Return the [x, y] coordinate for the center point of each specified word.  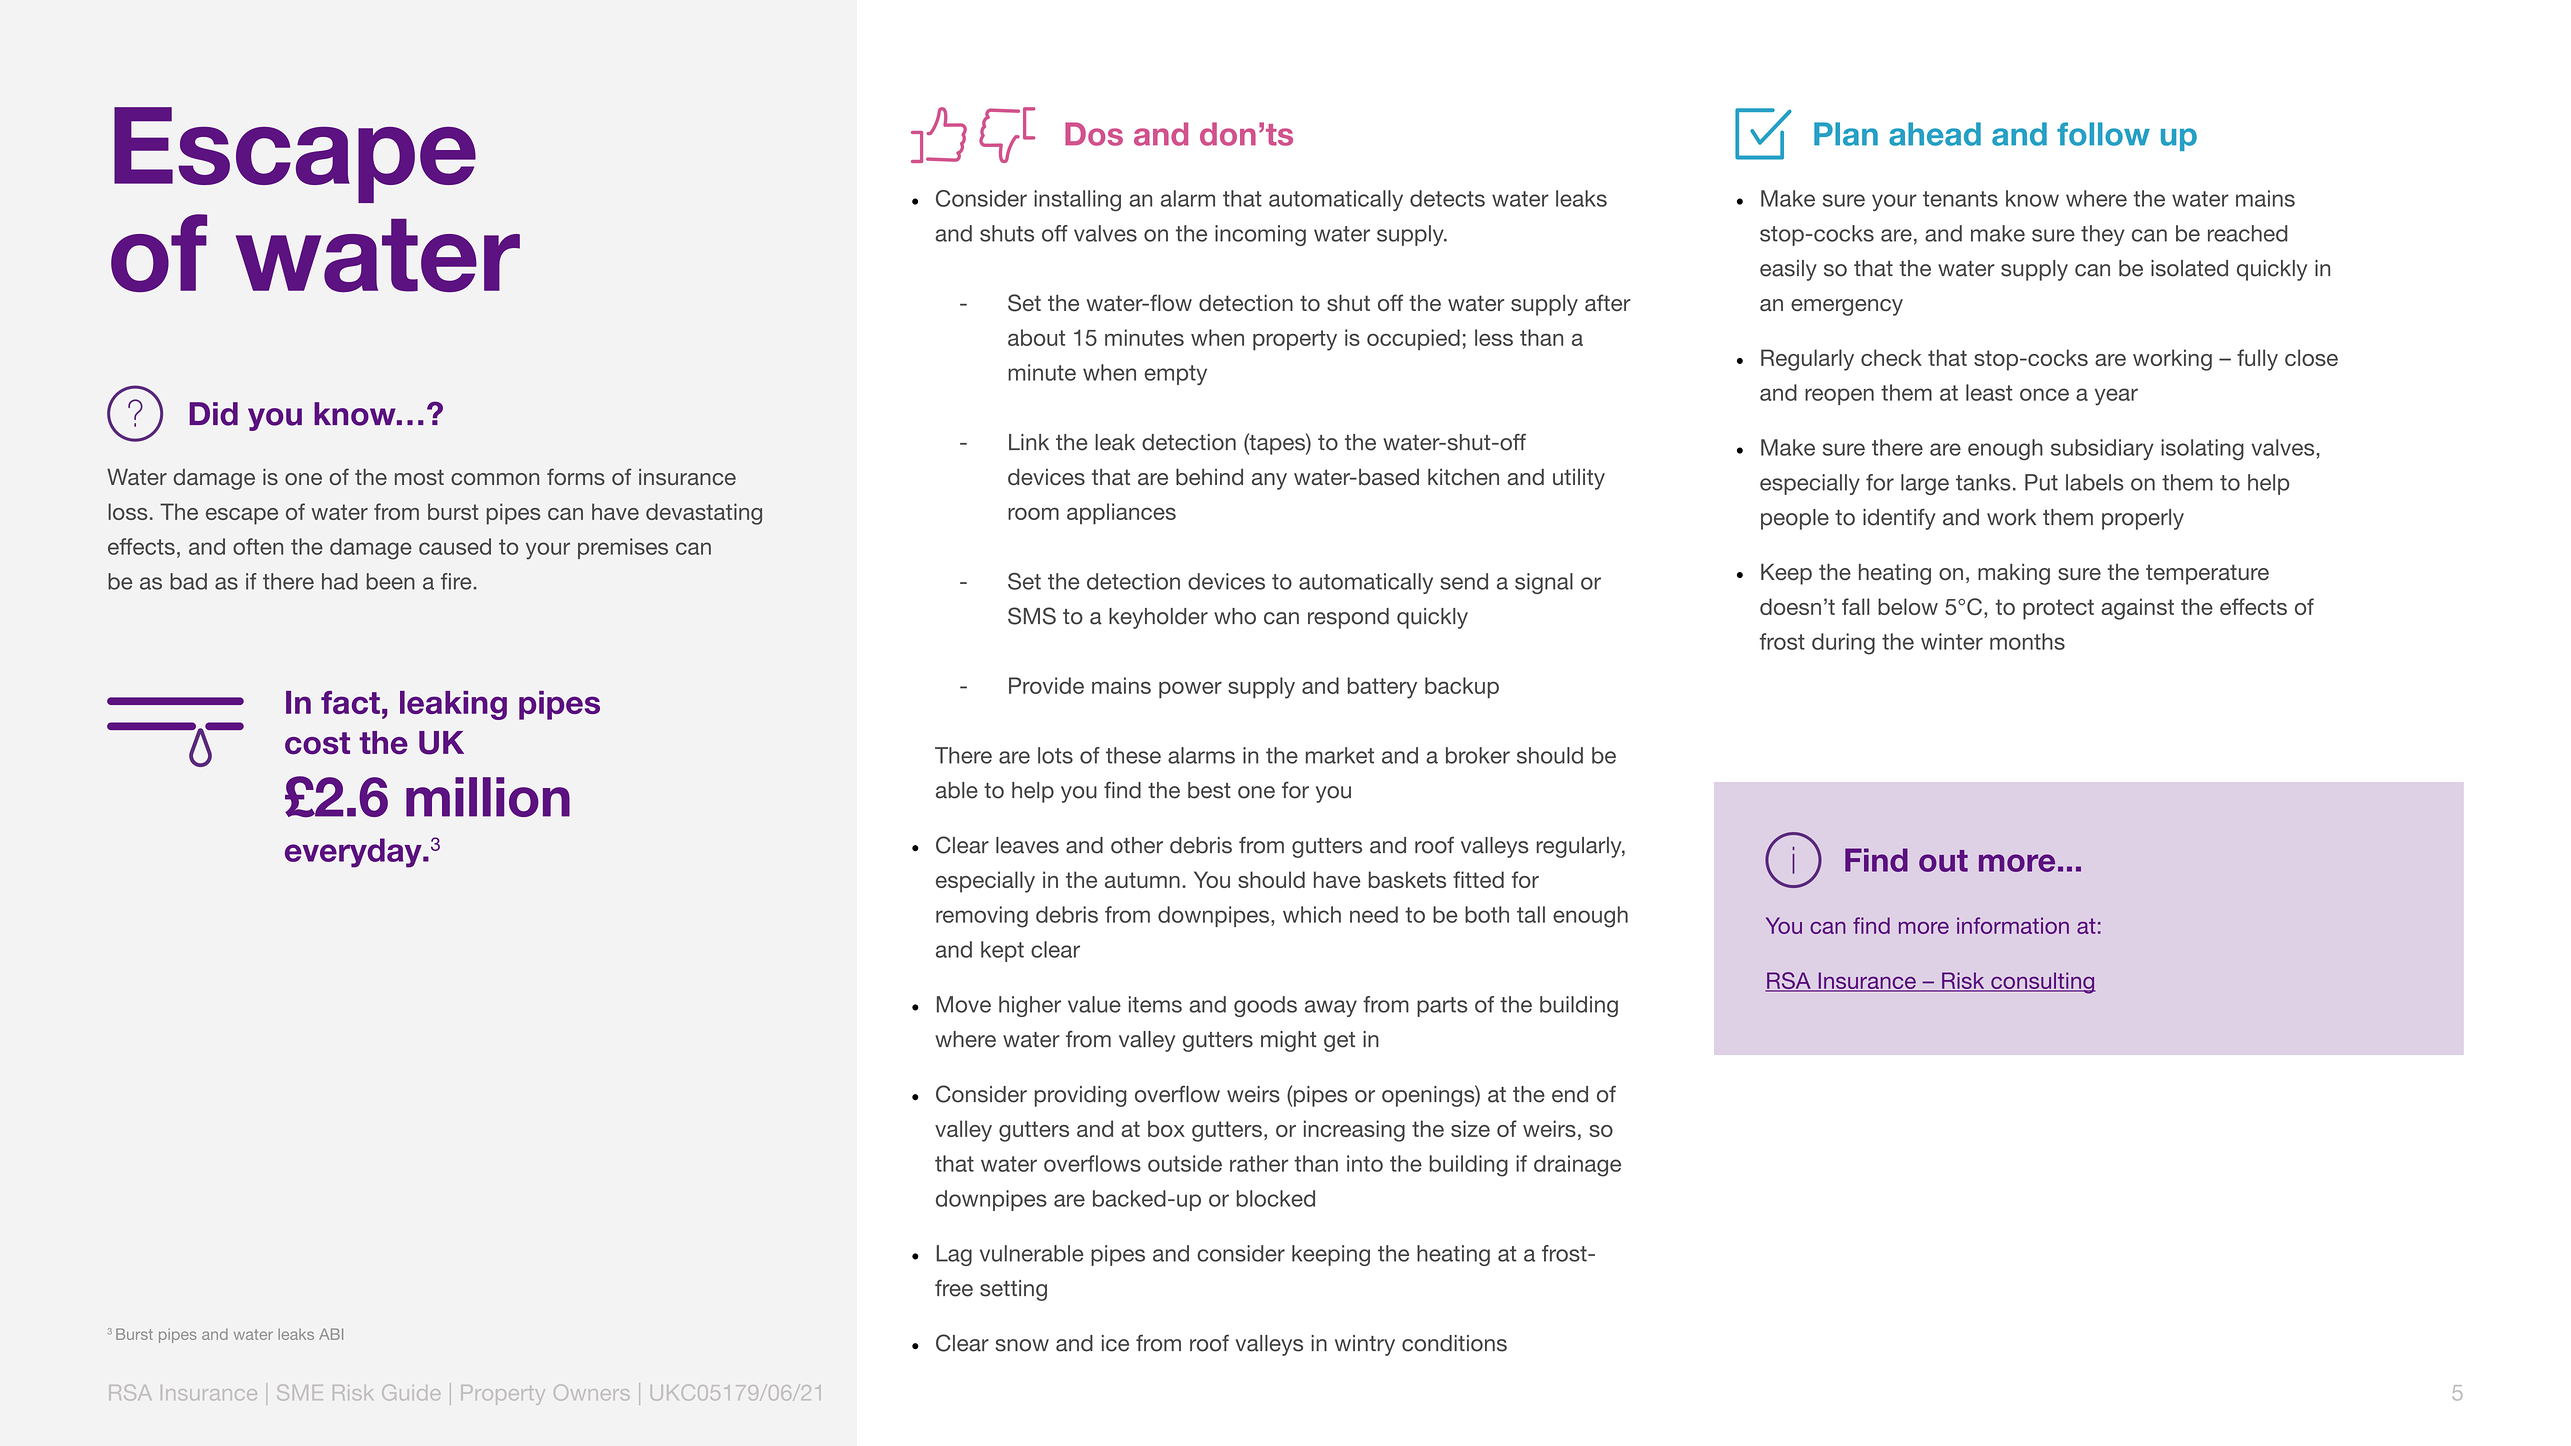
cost [317, 743]
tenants [1960, 199]
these [1133, 755]
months [2027, 641]
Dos [1094, 134]
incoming [1260, 235]
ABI [331, 1334]
